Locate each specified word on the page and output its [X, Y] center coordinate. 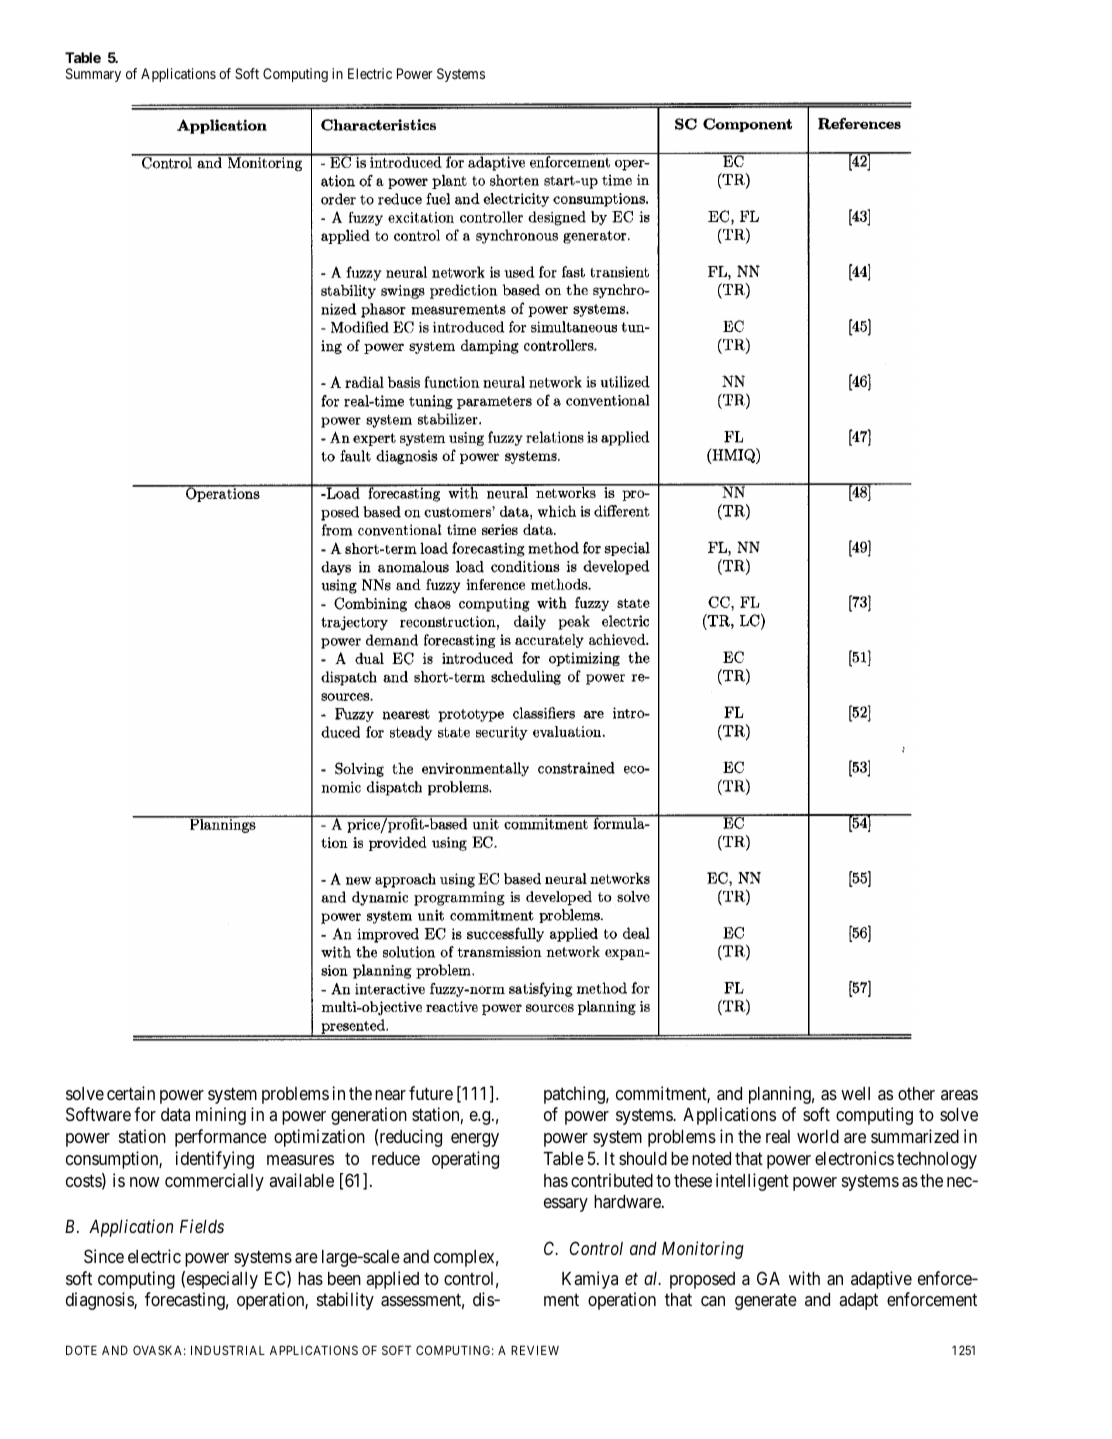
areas [959, 1095]
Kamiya [590, 1280]
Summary [93, 75]
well [855, 1093]
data [175, 1114]
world [818, 1136]
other [916, 1093]
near [390, 1095]
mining [221, 1116]
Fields [202, 1226]
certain [131, 1093]
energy [475, 1140]
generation [369, 1116]
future [431, 1093]
